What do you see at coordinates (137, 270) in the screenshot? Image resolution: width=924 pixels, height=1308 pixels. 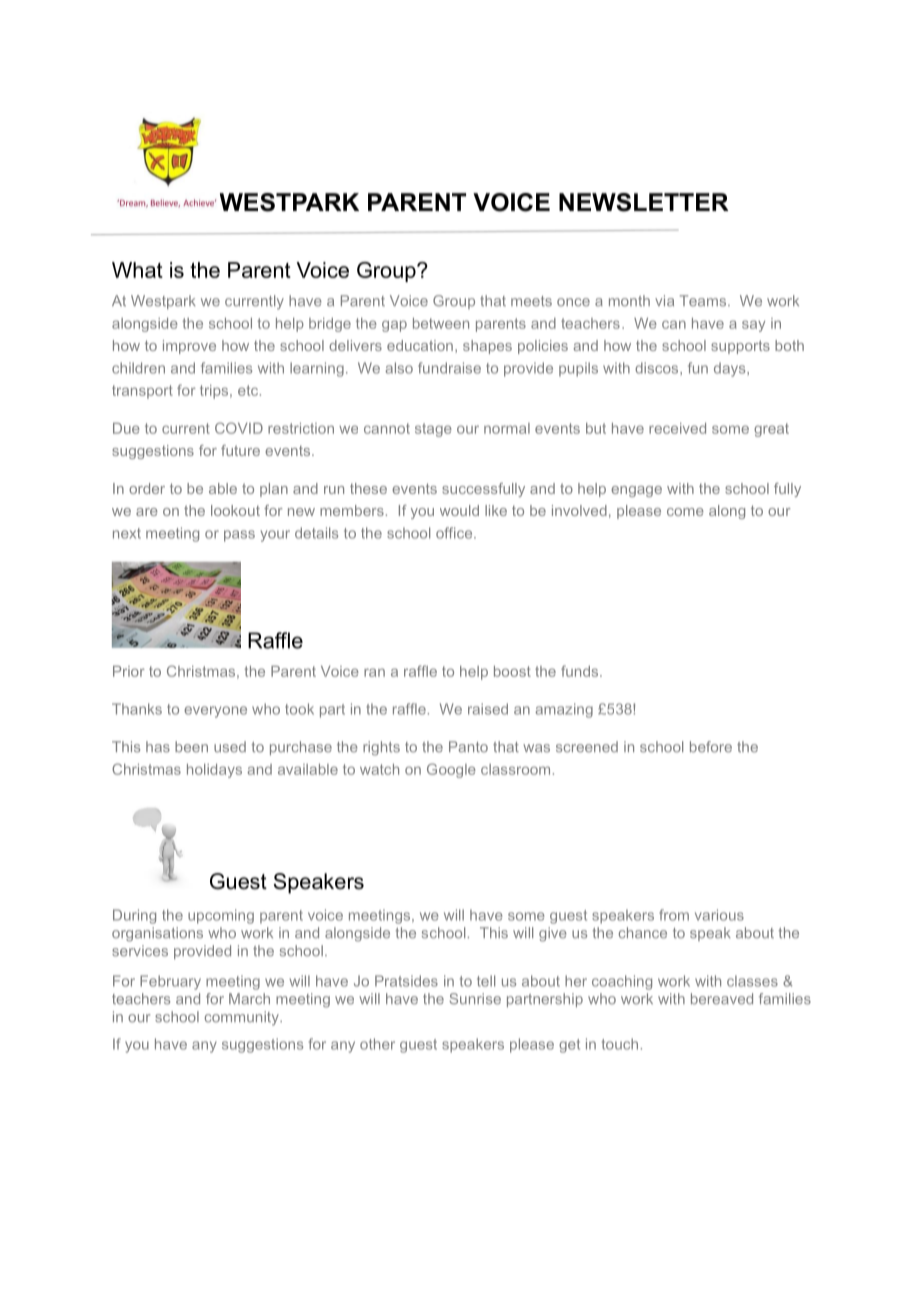 I see `What` at bounding box center [137, 270].
